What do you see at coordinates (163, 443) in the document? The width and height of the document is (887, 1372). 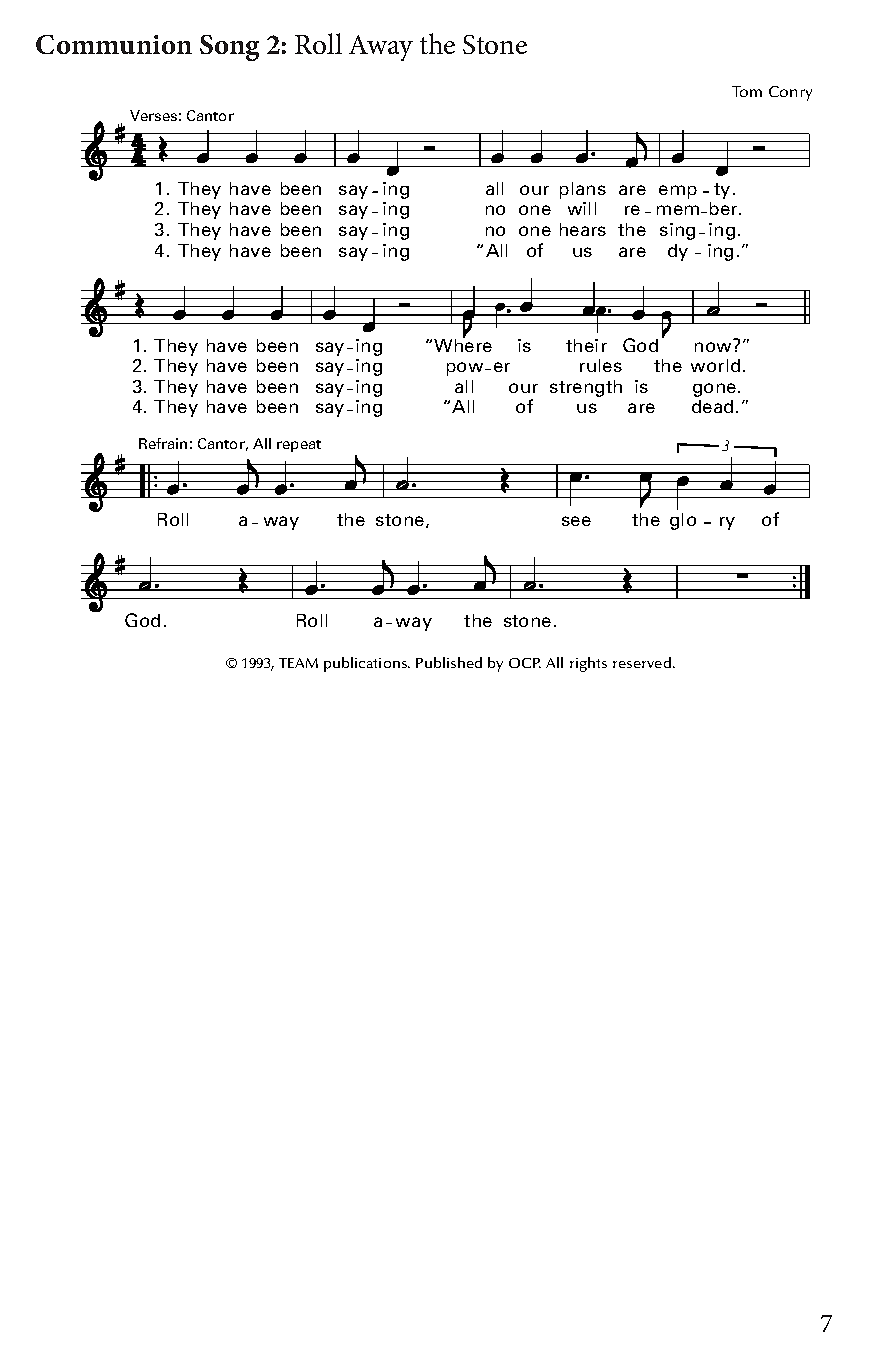 I see `Refrain` at bounding box center [163, 443].
